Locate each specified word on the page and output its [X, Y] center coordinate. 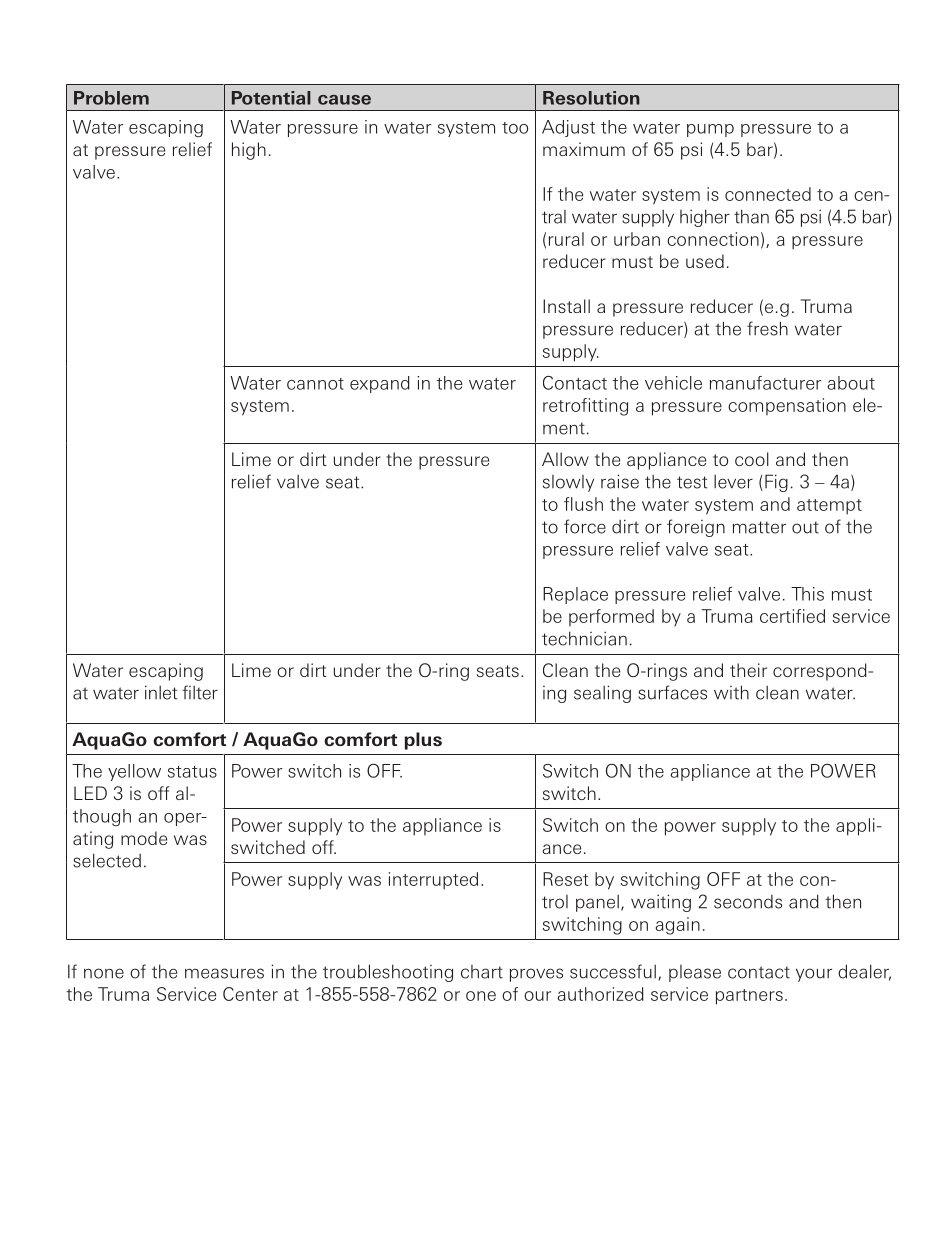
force [585, 526]
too [515, 128]
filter [200, 692]
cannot [315, 384]
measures [224, 973]
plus [423, 741]
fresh [767, 328]
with [731, 692]
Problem [111, 98]
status [192, 772]
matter [759, 527]
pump [710, 130]
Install [566, 306]
